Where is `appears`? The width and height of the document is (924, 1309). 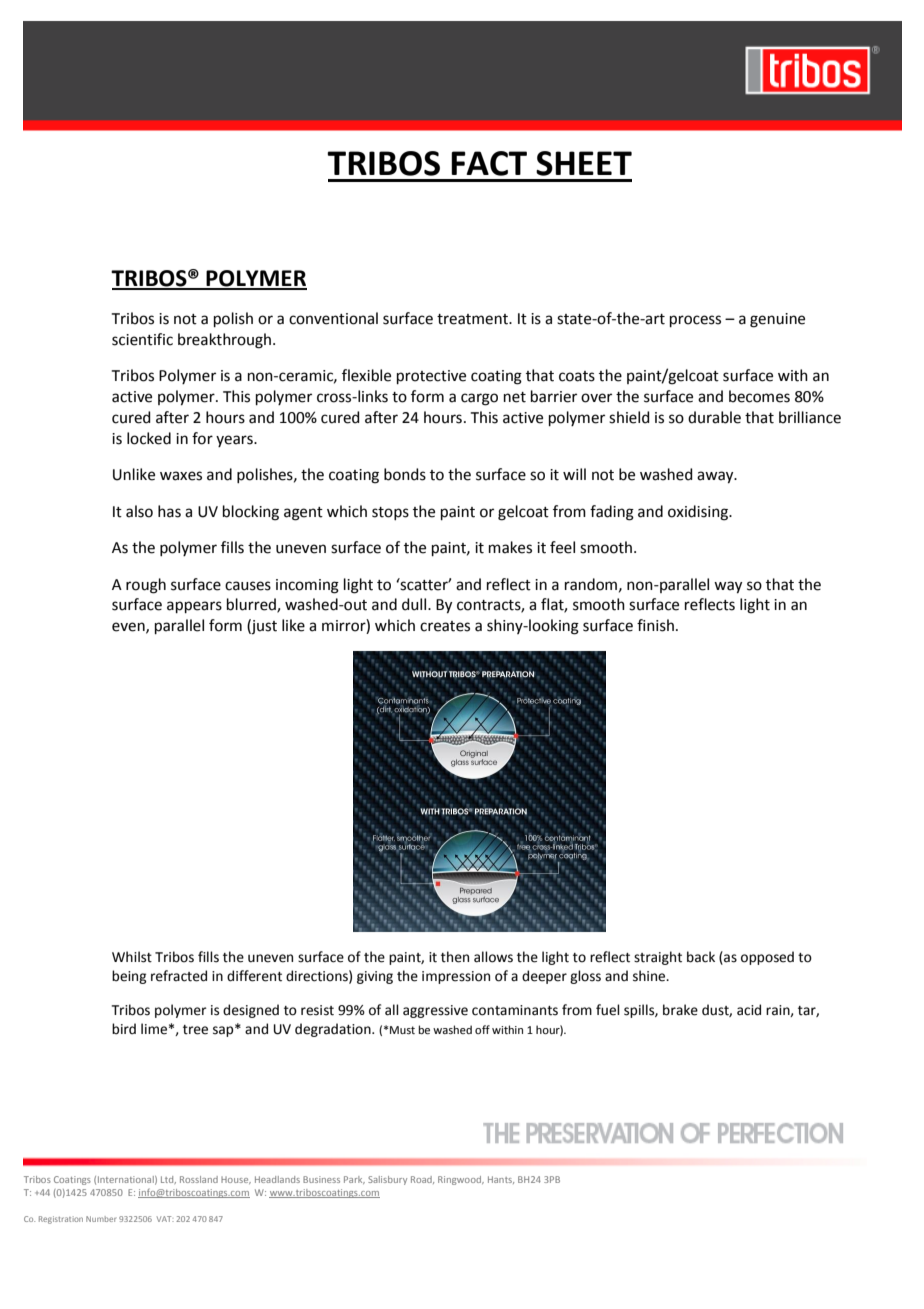
appears is located at coordinates (194, 607).
